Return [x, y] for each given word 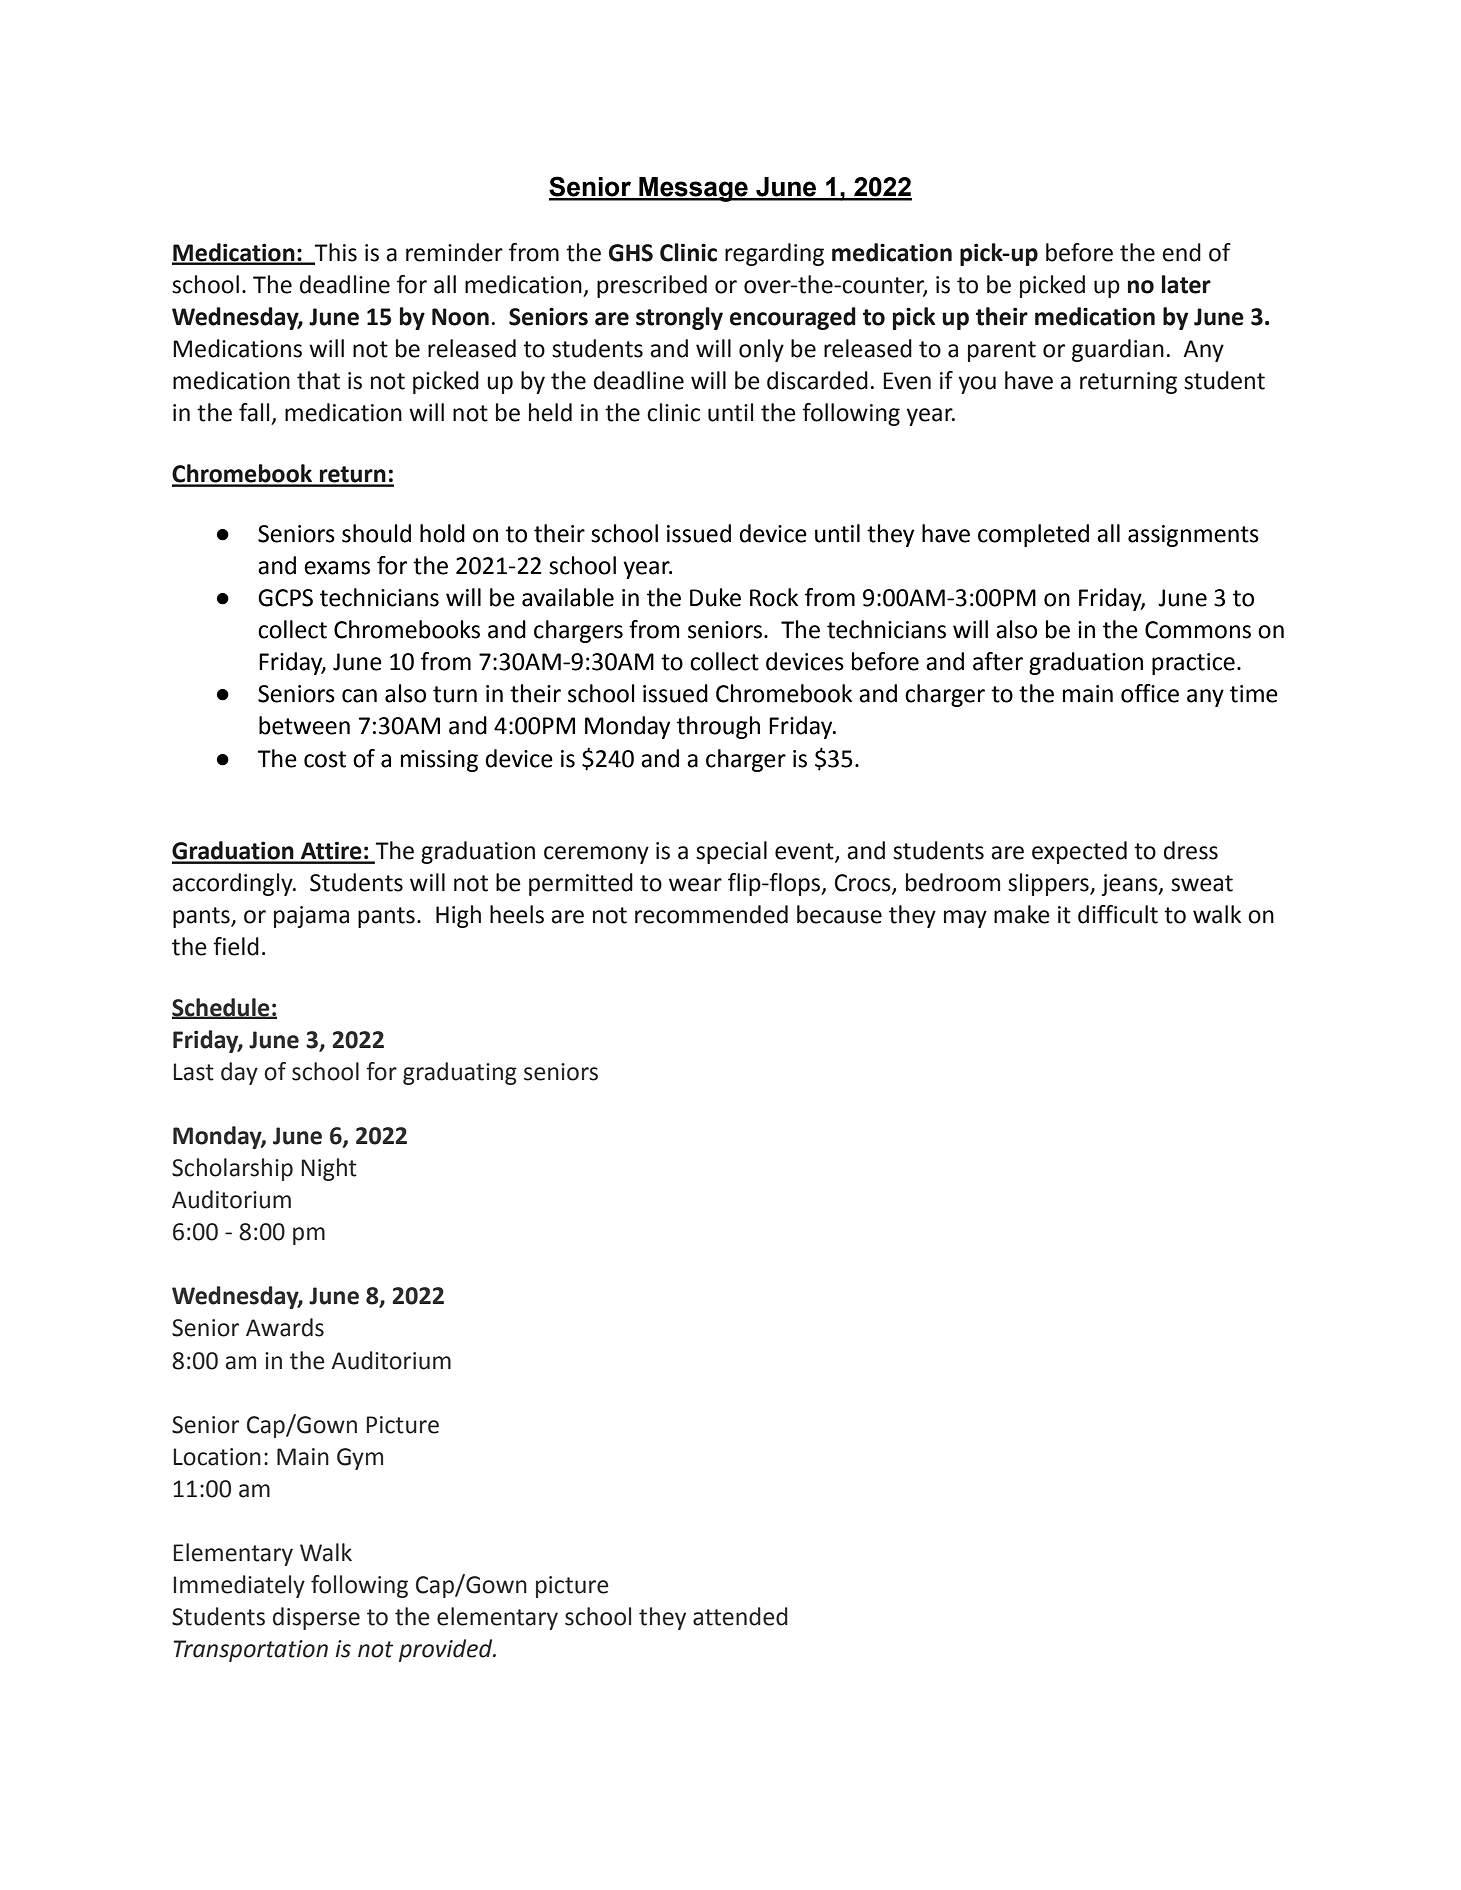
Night [329, 1169]
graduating [460, 1073]
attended [740, 1616]
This [335, 253]
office [1150, 693]
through [718, 727]
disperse [316, 1618]
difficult [1118, 914]
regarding [774, 254]
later [1186, 284]
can [359, 696]
